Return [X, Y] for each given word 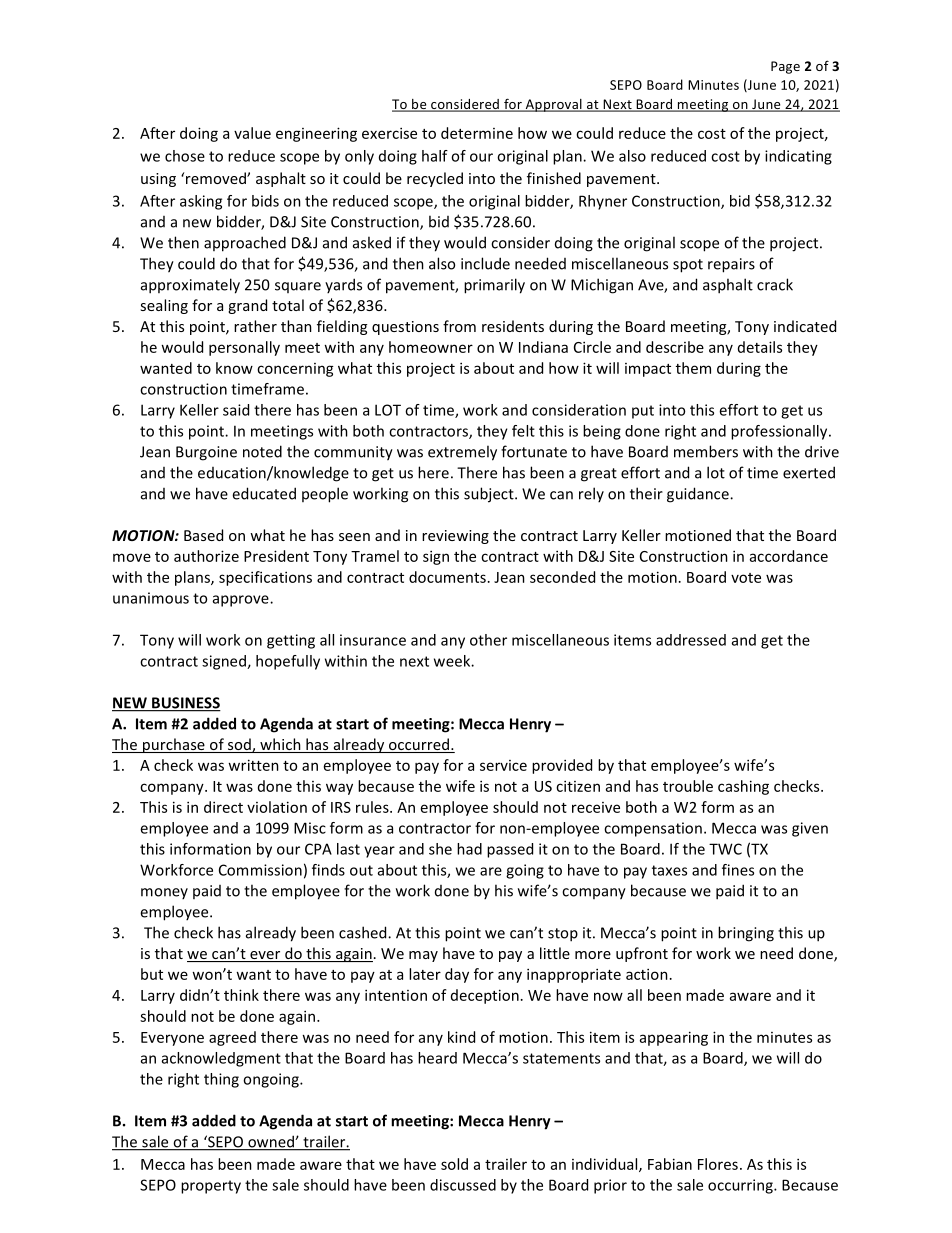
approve [242, 601]
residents [513, 326]
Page [785, 67]
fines [738, 870]
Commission [260, 870]
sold [454, 1164]
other [488, 640]
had [469, 849]
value [252, 133]
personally [244, 348]
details [760, 347]
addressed [691, 640]
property [211, 1187]
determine [477, 133]
